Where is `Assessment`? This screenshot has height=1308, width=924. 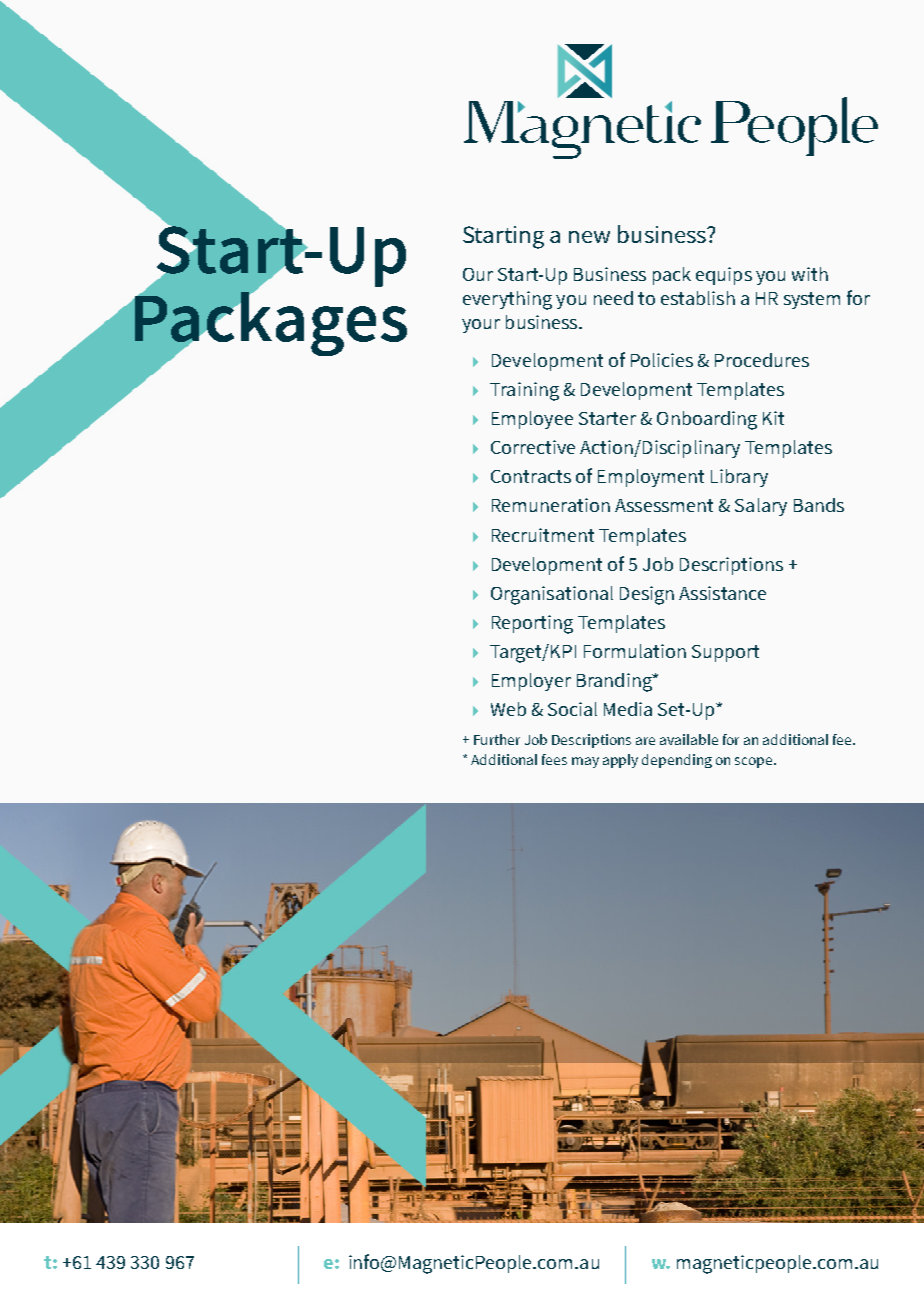
Assessment is located at coordinates (664, 505).
